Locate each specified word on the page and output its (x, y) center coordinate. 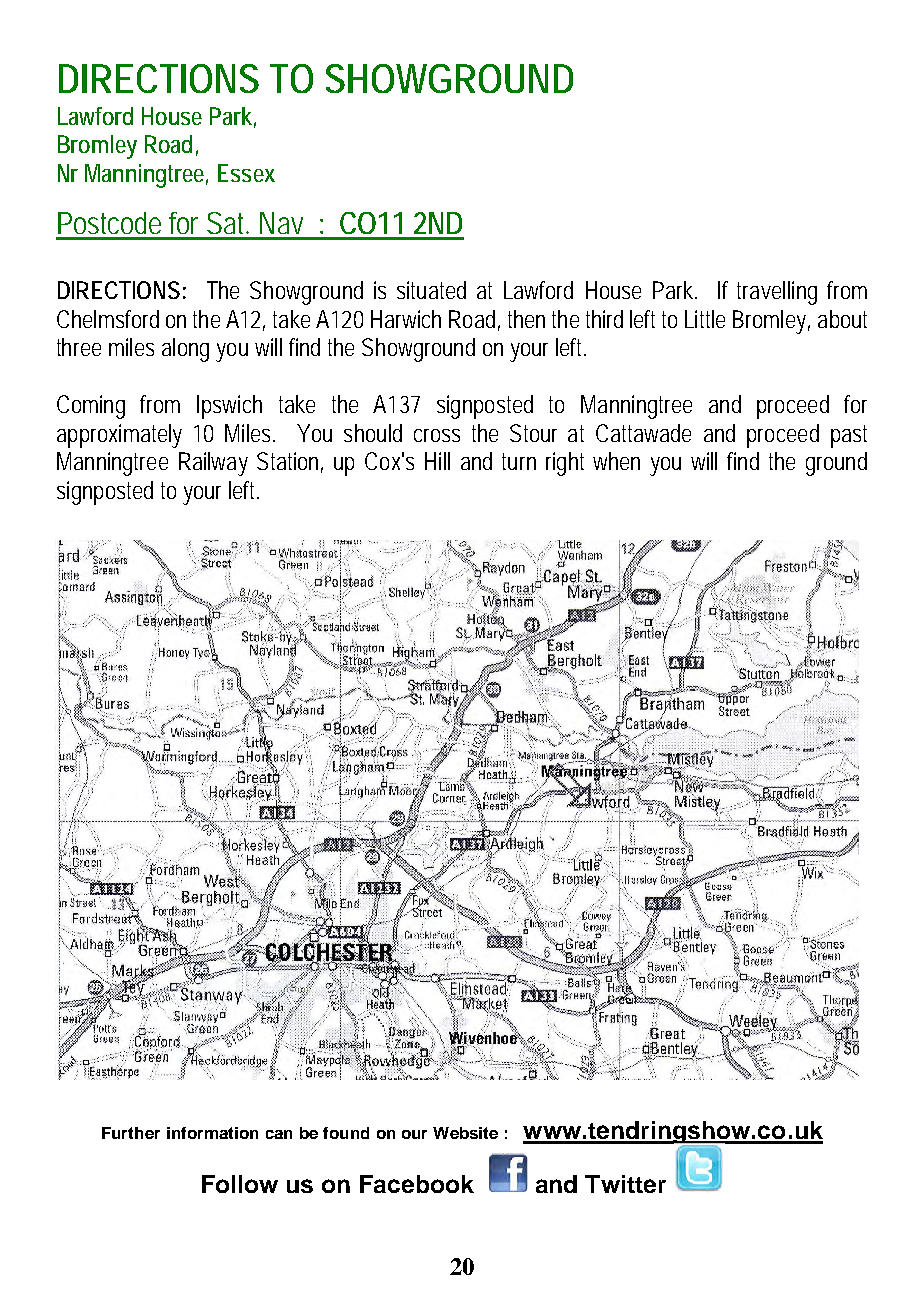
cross (437, 435)
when (616, 461)
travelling (777, 293)
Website (465, 1133)
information (212, 1133)
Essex (246, 173)
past (849, 436)
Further (131, 1133)
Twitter (625, 1184)
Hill (437, 461)
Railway (213, 464)
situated (431, 290)
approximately (119, 436)
